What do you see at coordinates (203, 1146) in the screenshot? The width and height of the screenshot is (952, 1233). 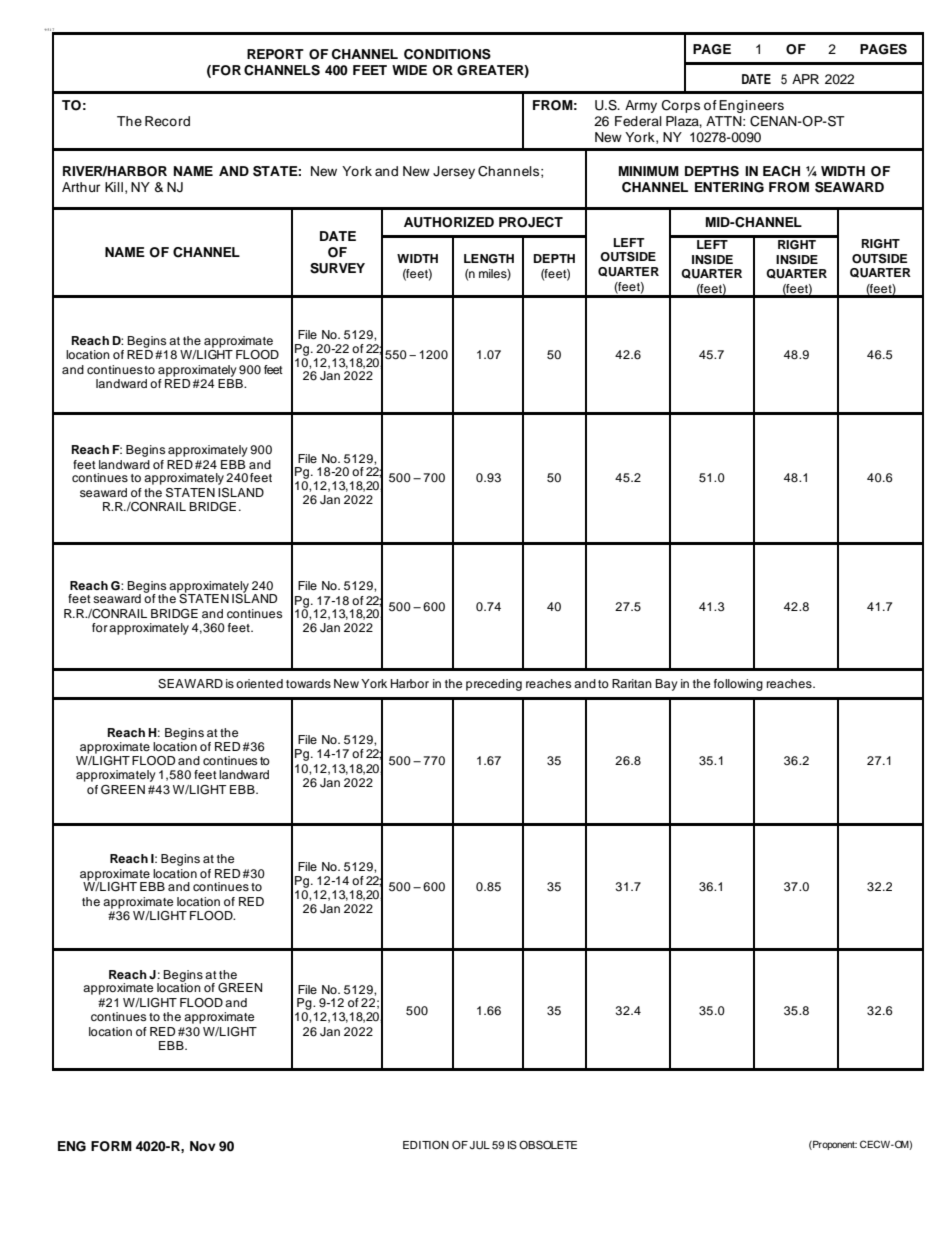 I see `Nov` at bounding box center [203, 1146].
